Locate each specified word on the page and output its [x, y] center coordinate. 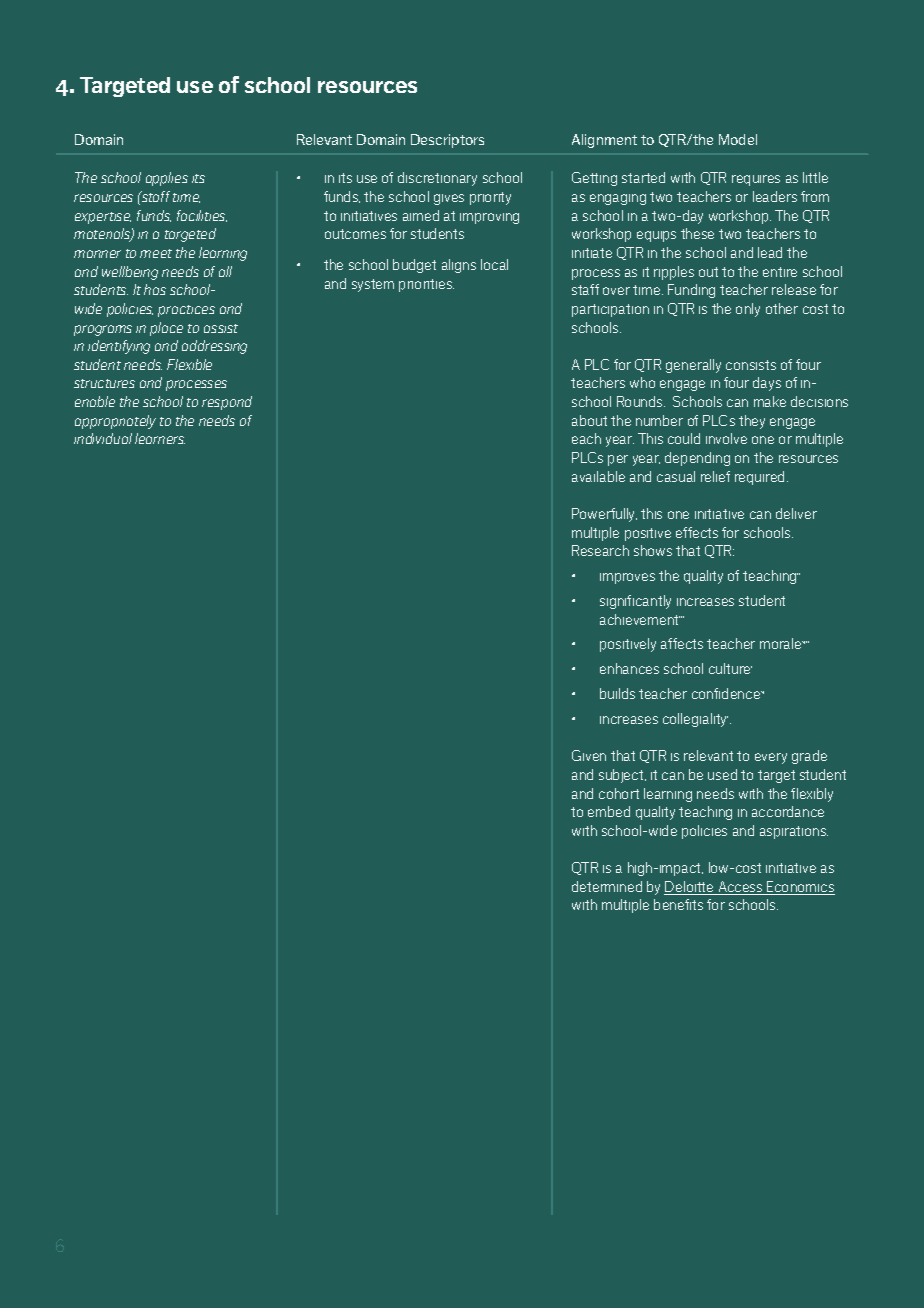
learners [160, 438]
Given [589, 755]
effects [697, 532]
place [166, 329]
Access [740, 888]
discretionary [437, 179]
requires [756, 180]
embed [609, 811]
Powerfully [604, 515]
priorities [426, 285]
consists [751, 365]
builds [617, 693]
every [771, 758]
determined [607, 886]
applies [167, 179]
